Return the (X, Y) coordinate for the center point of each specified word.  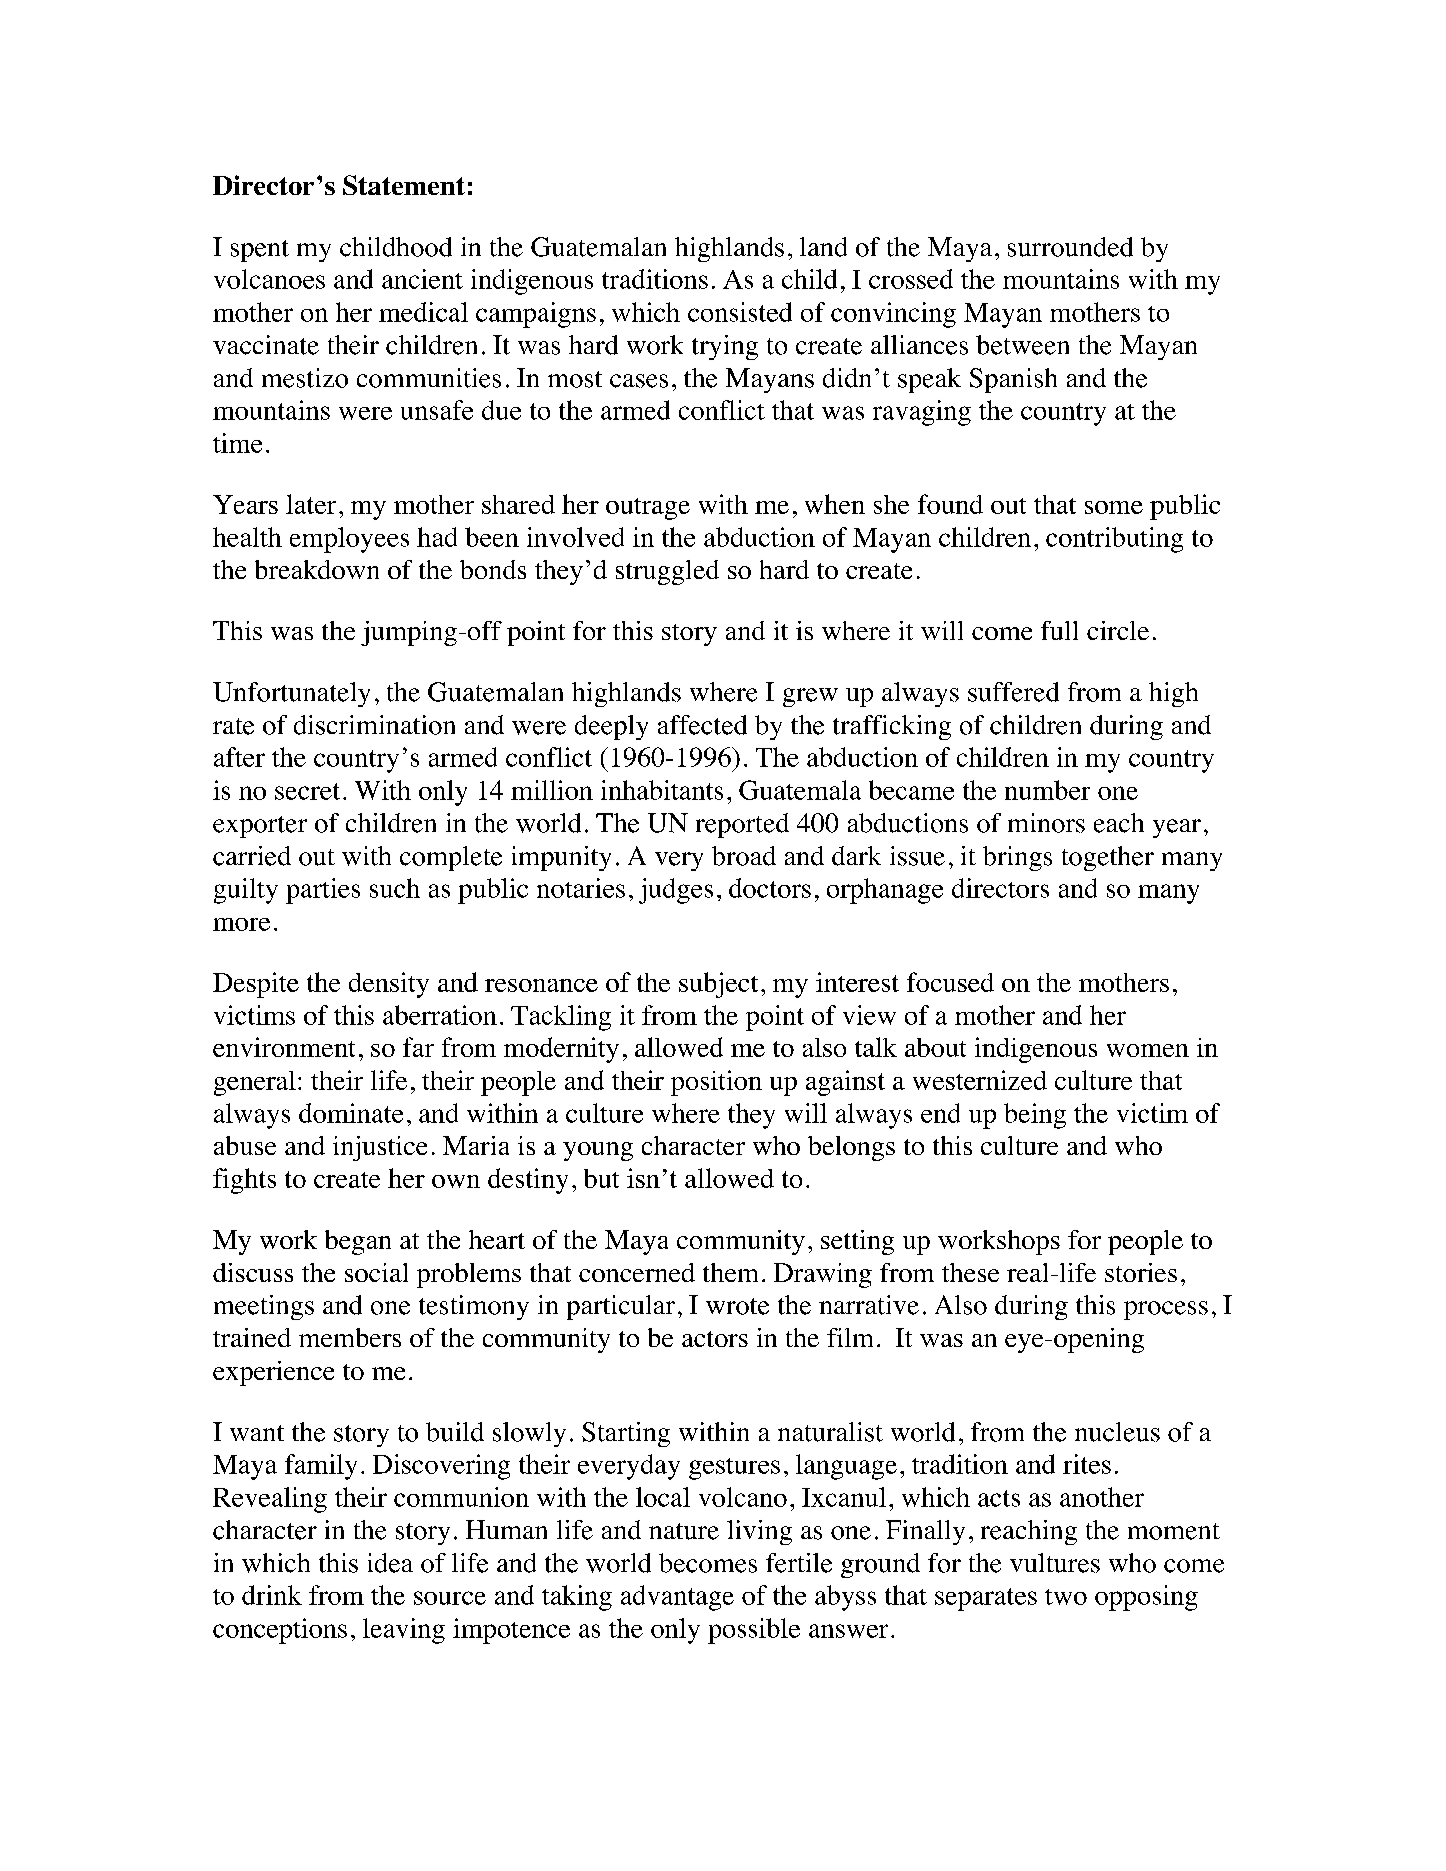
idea (390, 1563)
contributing (1114, 540)
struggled (667, 572)
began (358, 1242)
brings (1017, 858)
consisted (740, 312)
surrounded (1070, 247)
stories (1141, 1272)
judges (676, 891)
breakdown (317, 569)
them (730, 1272)
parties (323, 891)
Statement (404, 185)
